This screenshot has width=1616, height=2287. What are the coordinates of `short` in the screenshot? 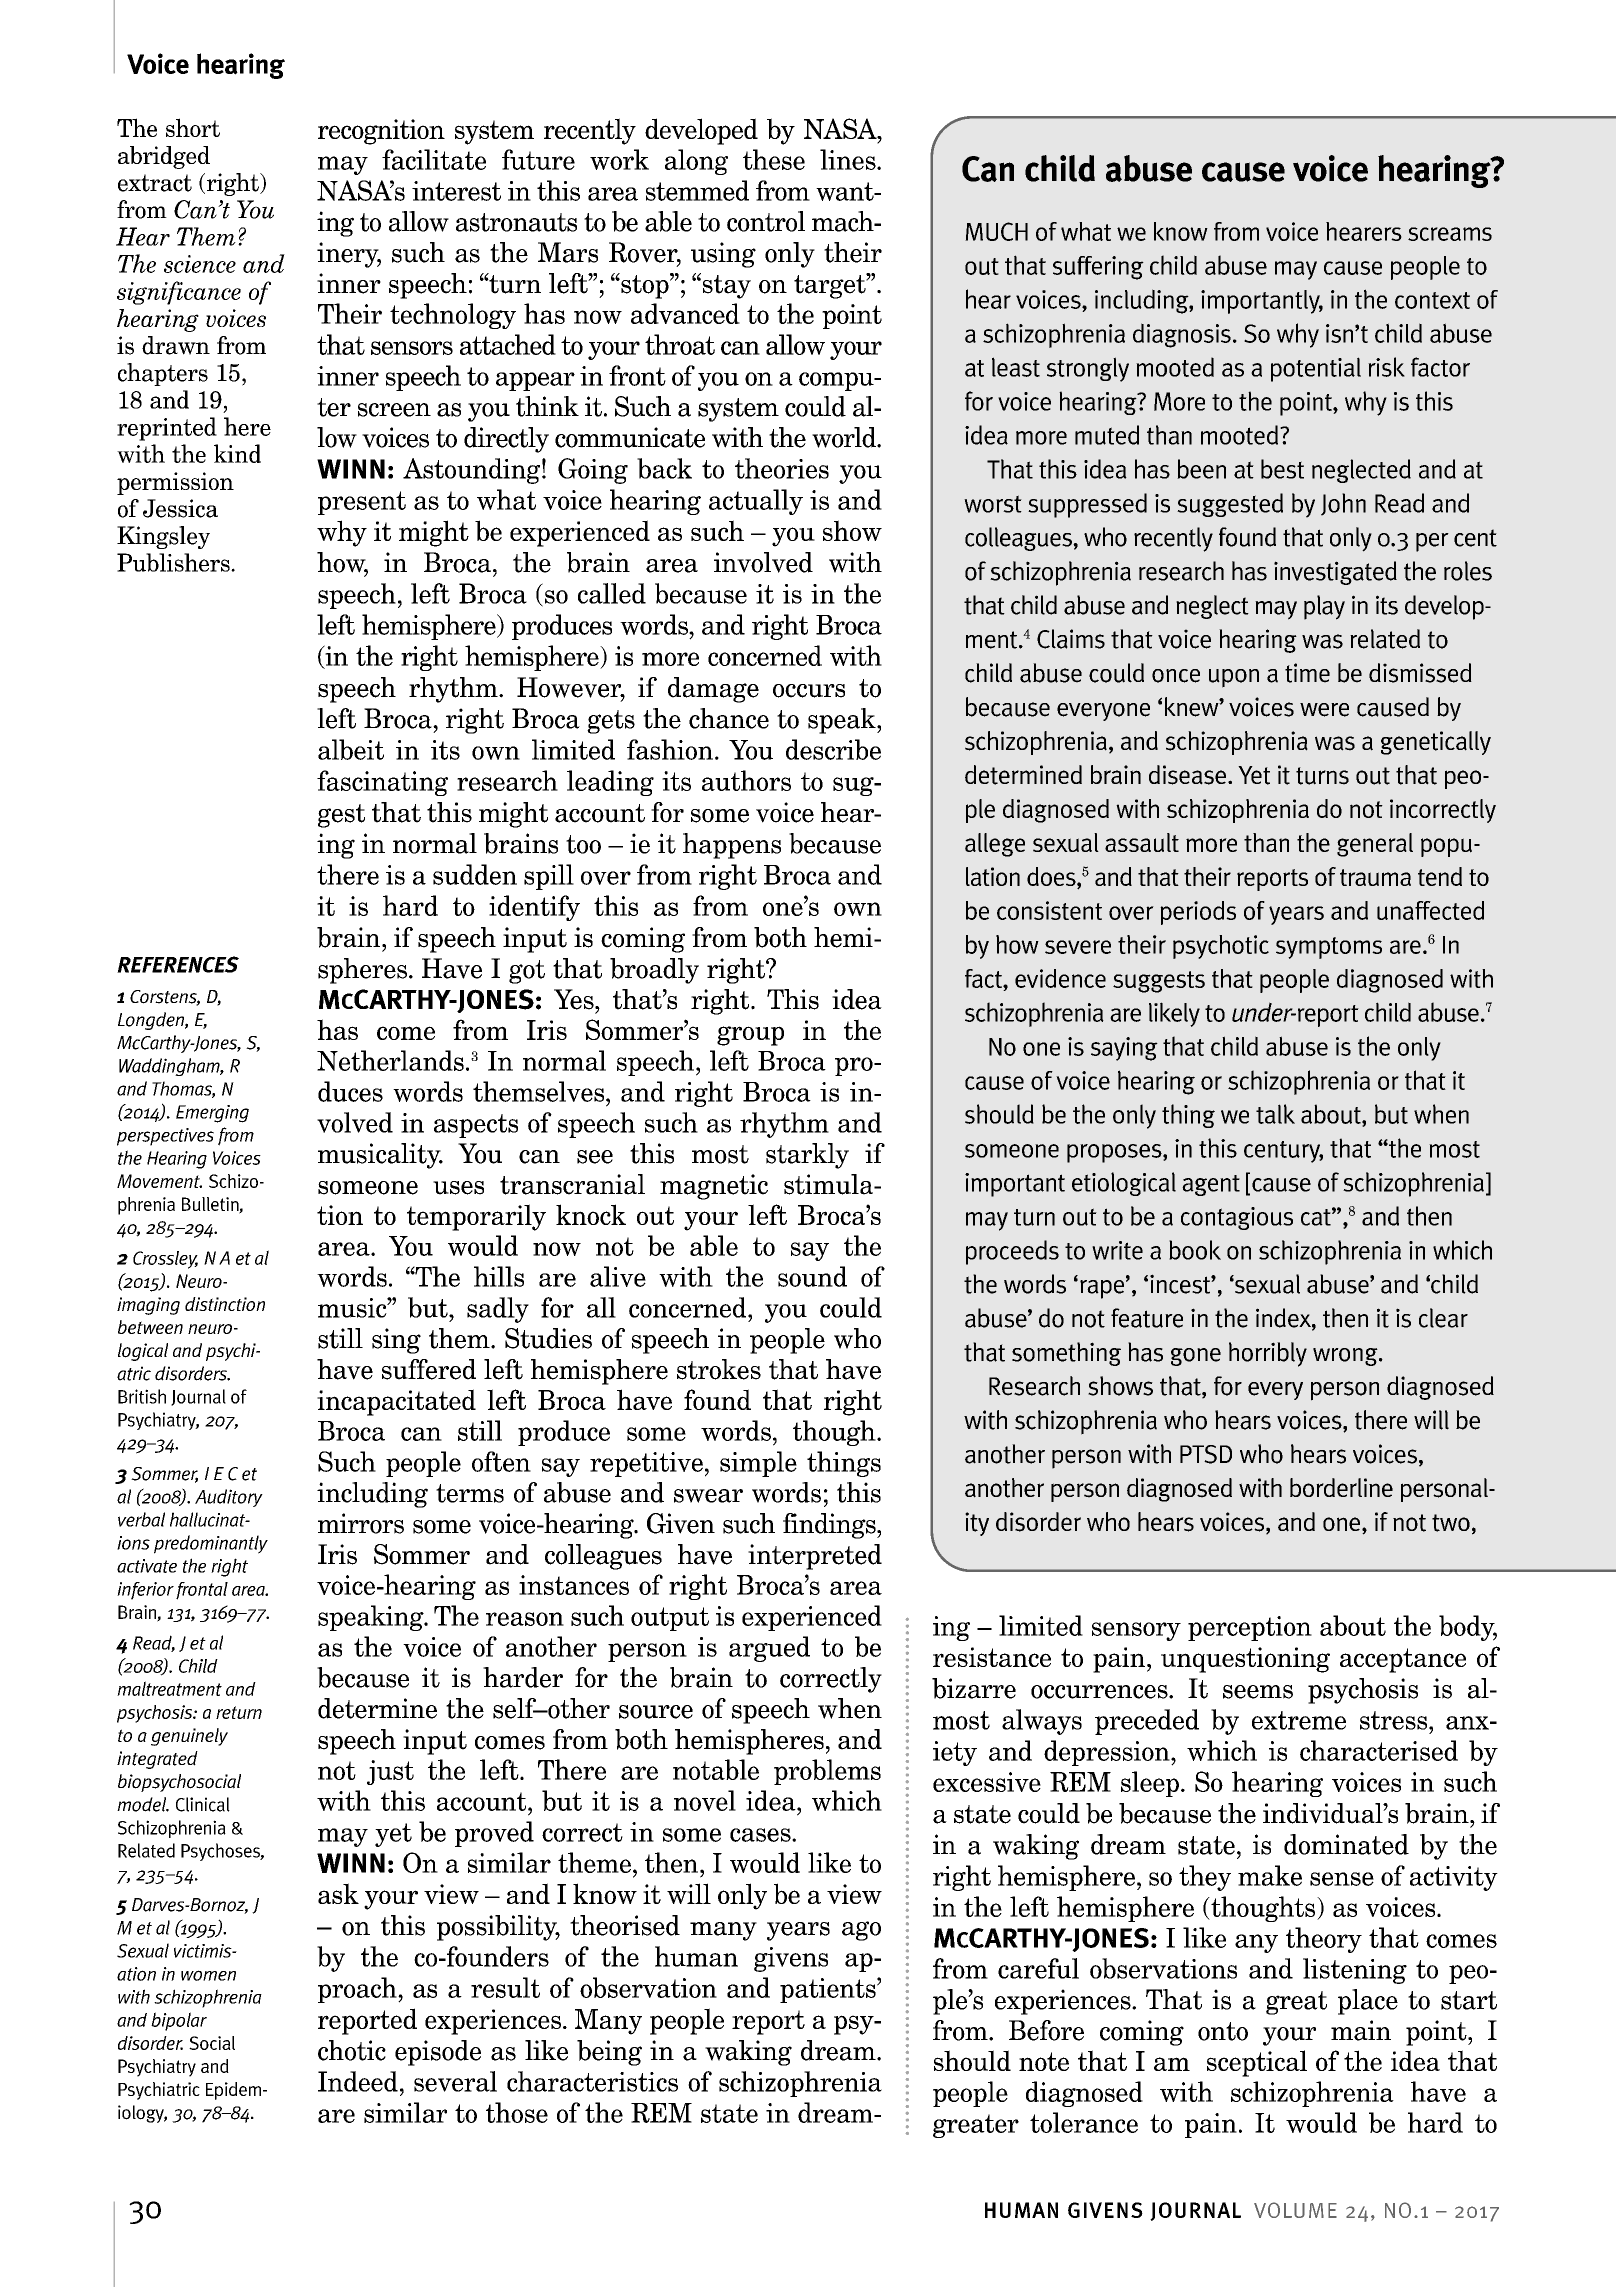 It's located at (193, 127).
